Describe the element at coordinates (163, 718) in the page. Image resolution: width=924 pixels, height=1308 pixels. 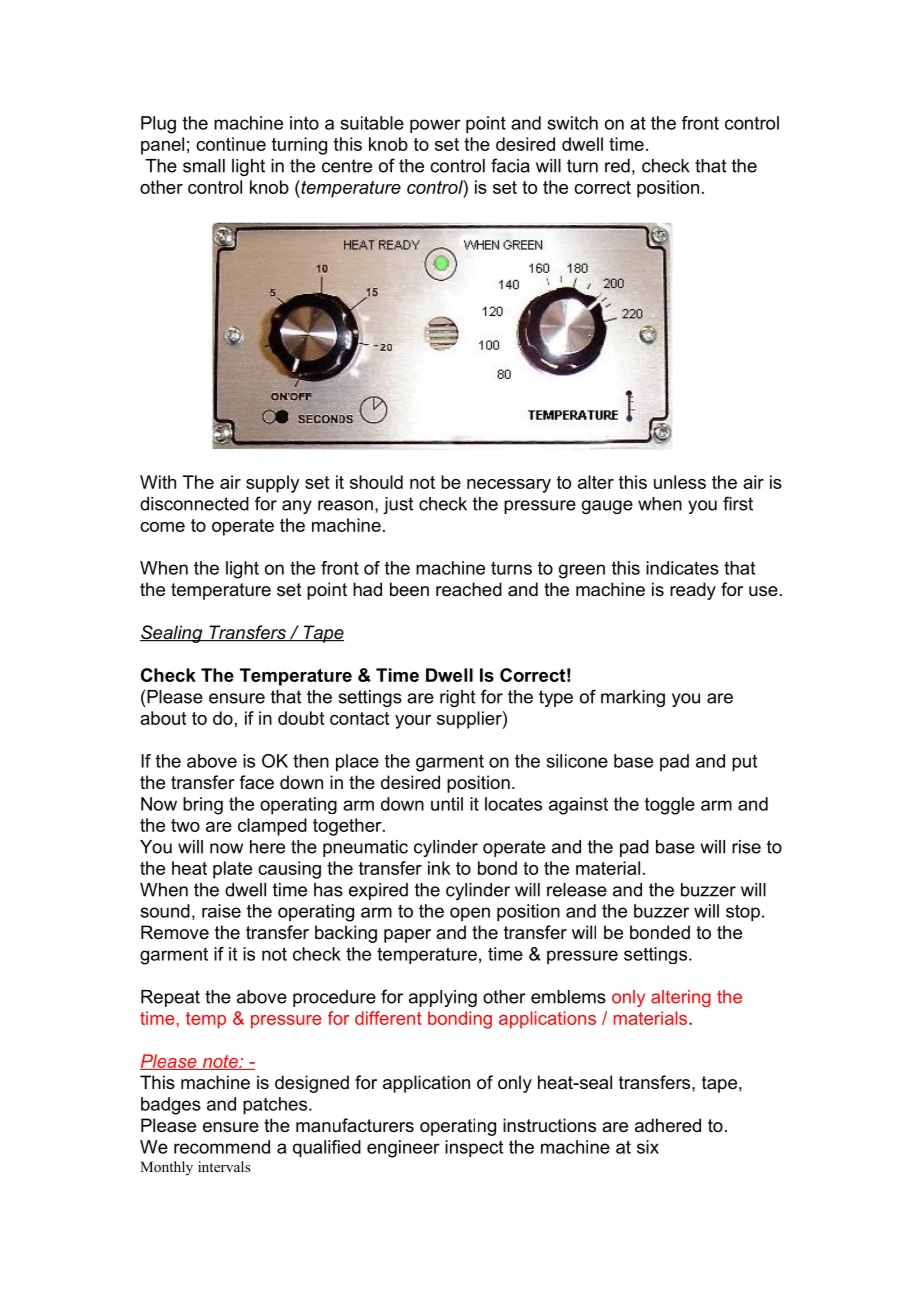
I see `about` at that location.
